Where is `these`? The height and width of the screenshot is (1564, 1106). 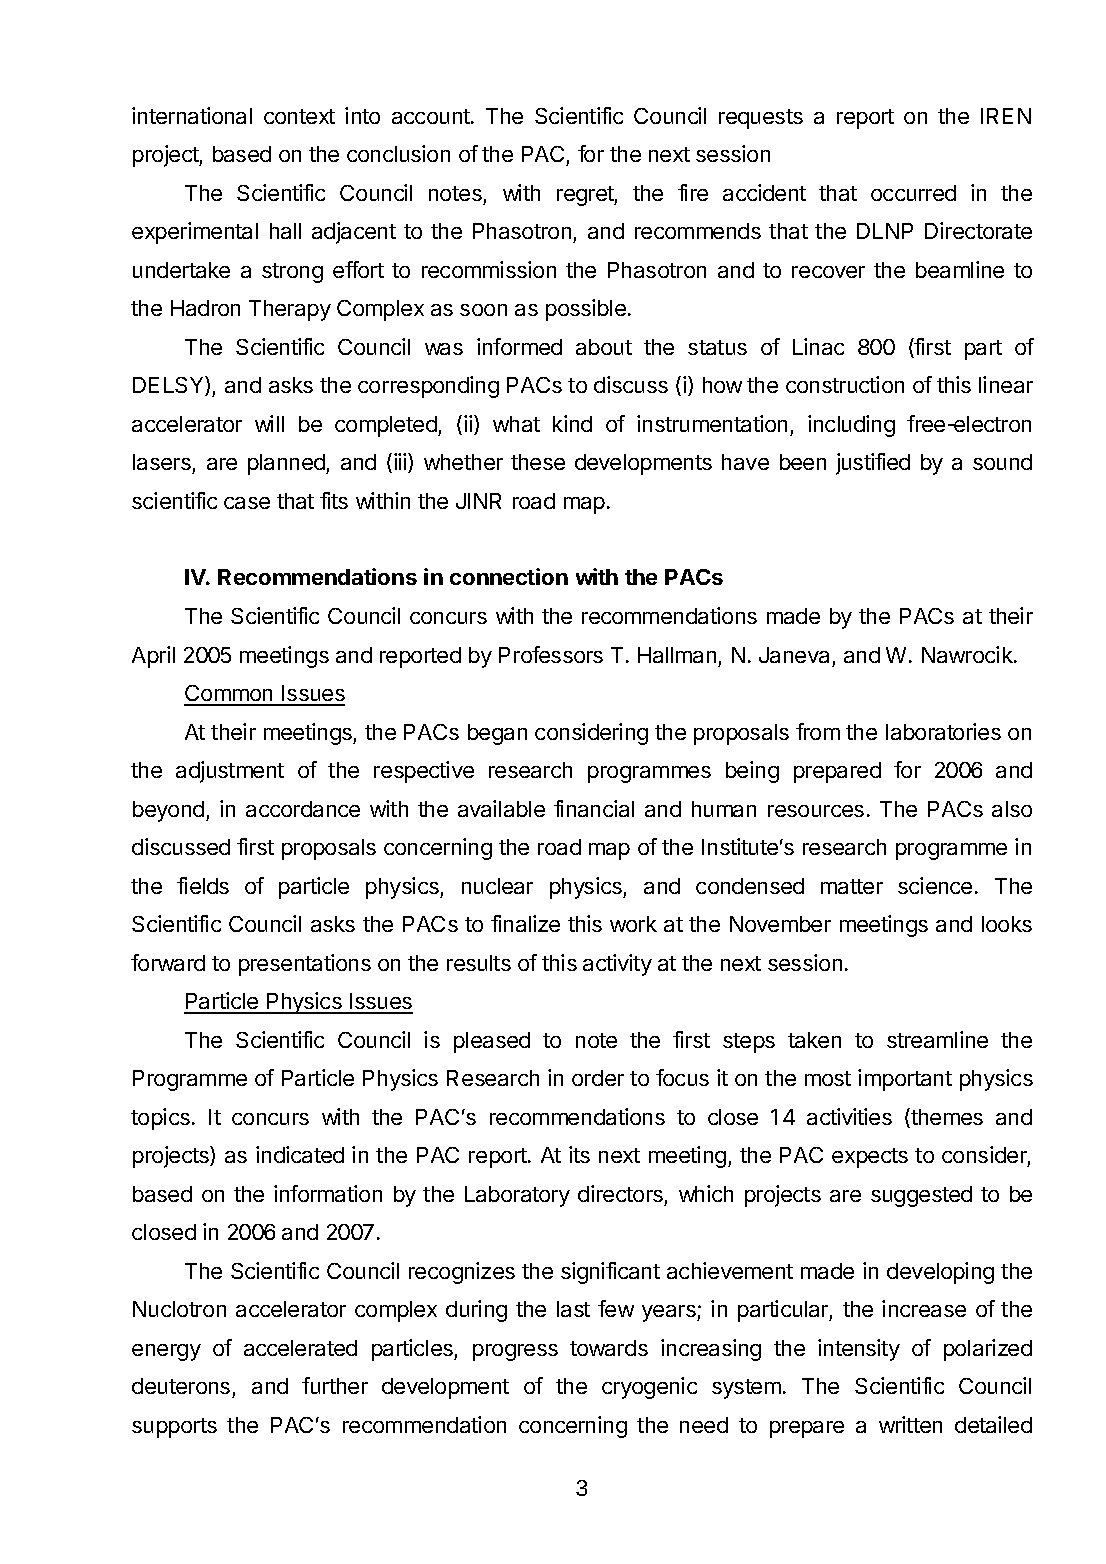
these is located at coordinates (538, 462).
